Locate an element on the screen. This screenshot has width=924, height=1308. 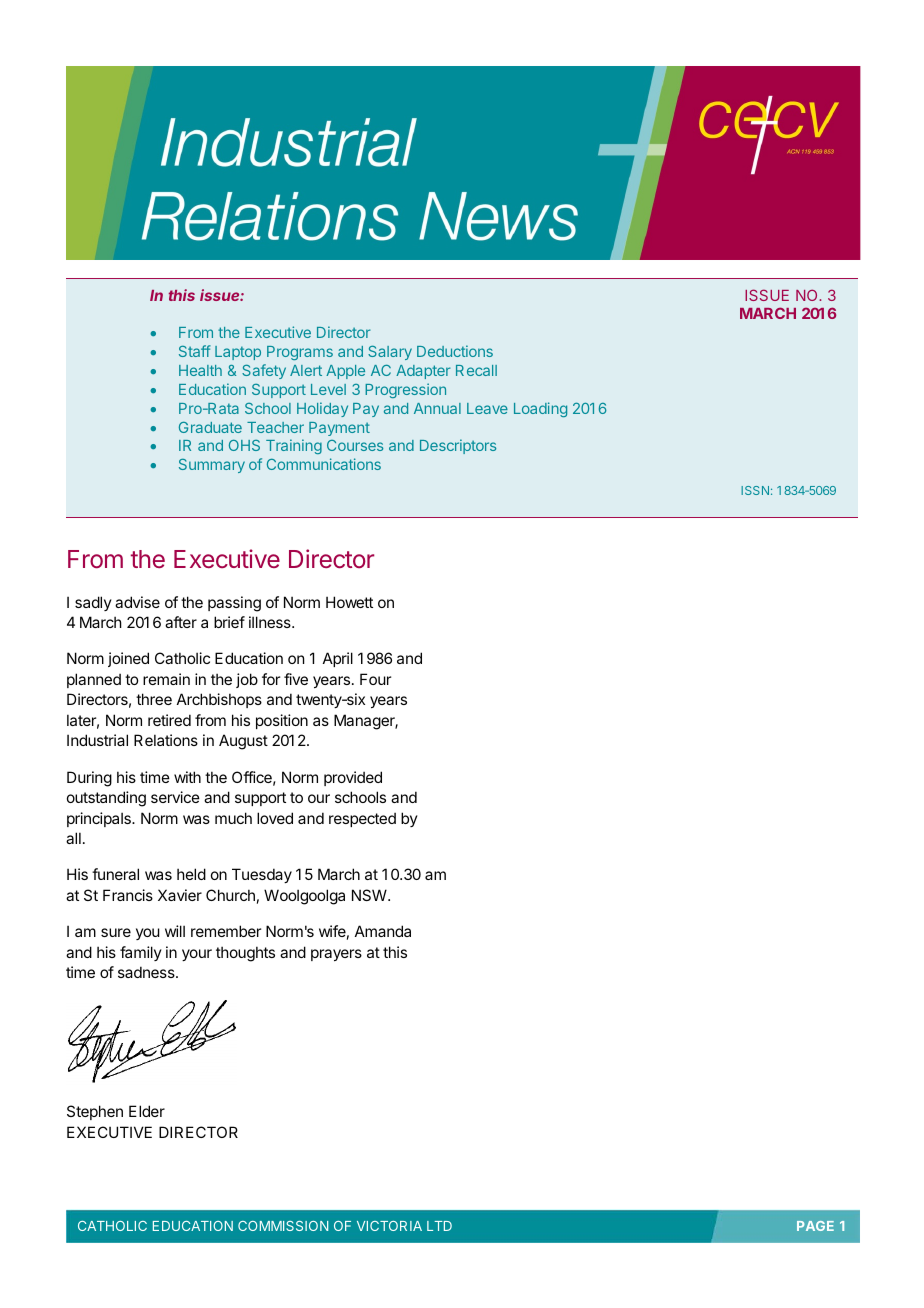
LTD is located at coordinates (439, 1226).
